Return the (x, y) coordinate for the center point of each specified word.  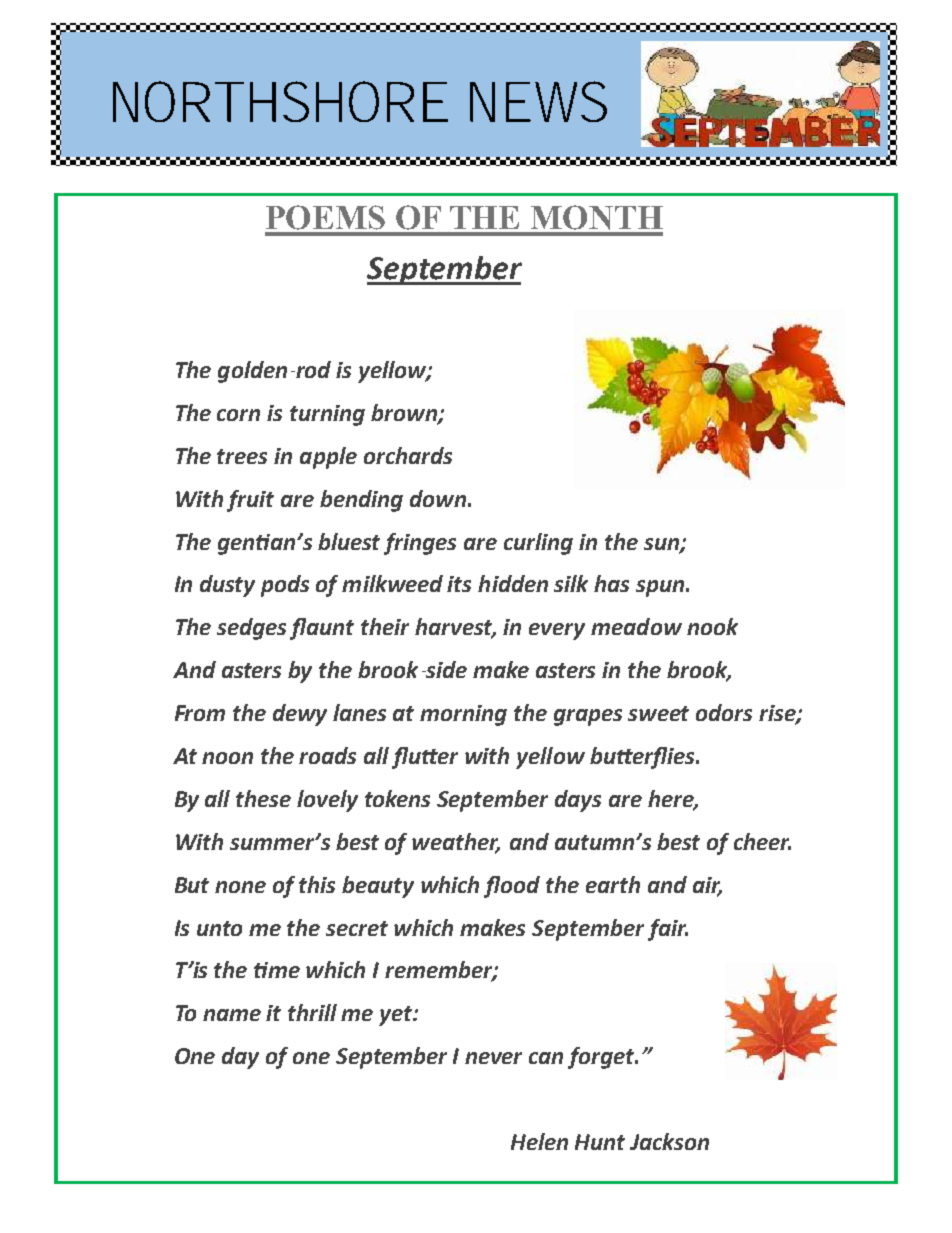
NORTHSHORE (280, 101)
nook (712, 626)
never (493, 1058)
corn (238, 415)
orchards (408, 455)
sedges (251, 629)
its (459, 584)
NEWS (538, 101)
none (240, 887)
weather (456, 842)
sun (662, 545)
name (232, 1015)
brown (405, 414)
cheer (762, 841)
